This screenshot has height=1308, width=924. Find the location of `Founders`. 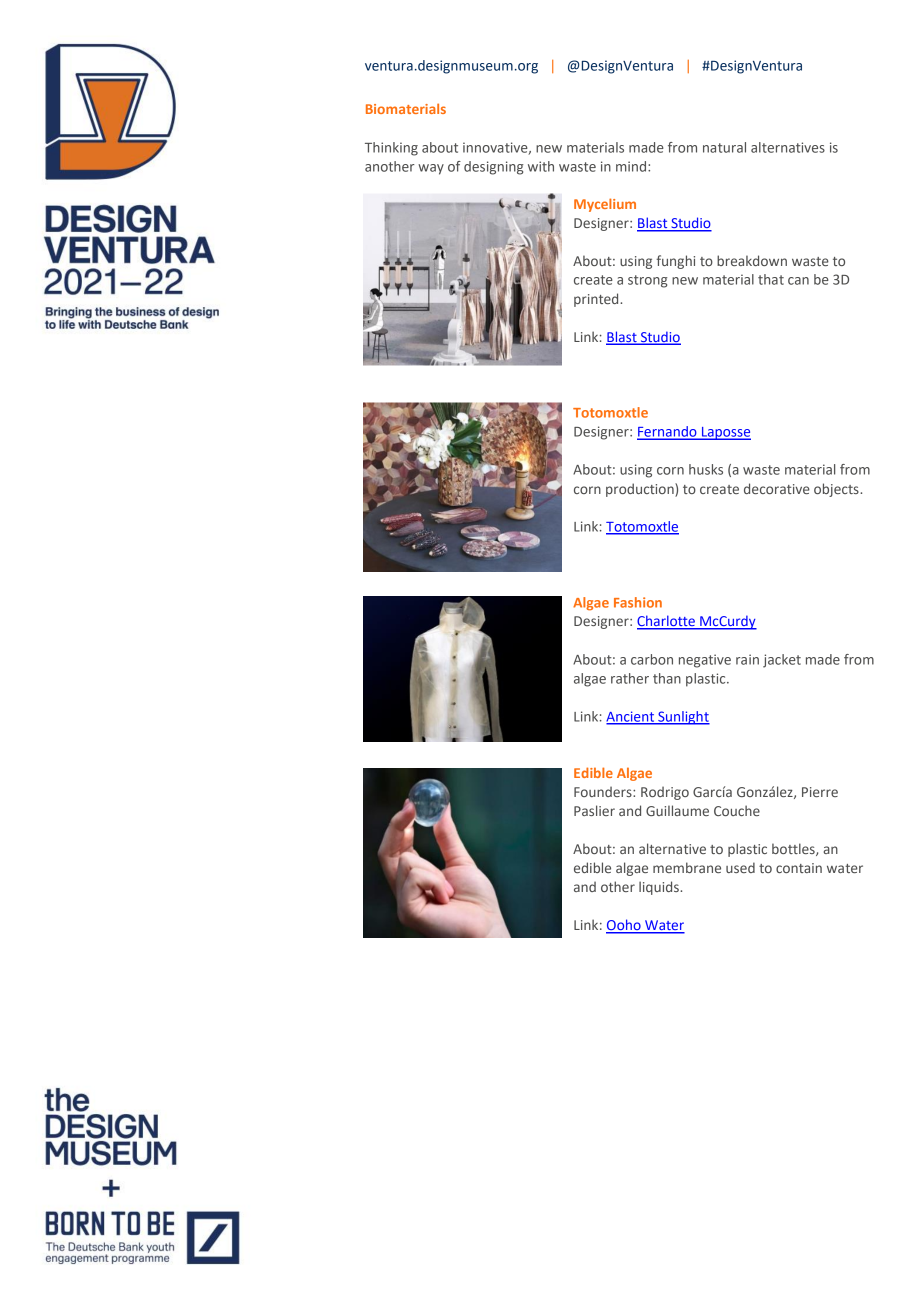

Founders is located at coordinates (604, 791).
